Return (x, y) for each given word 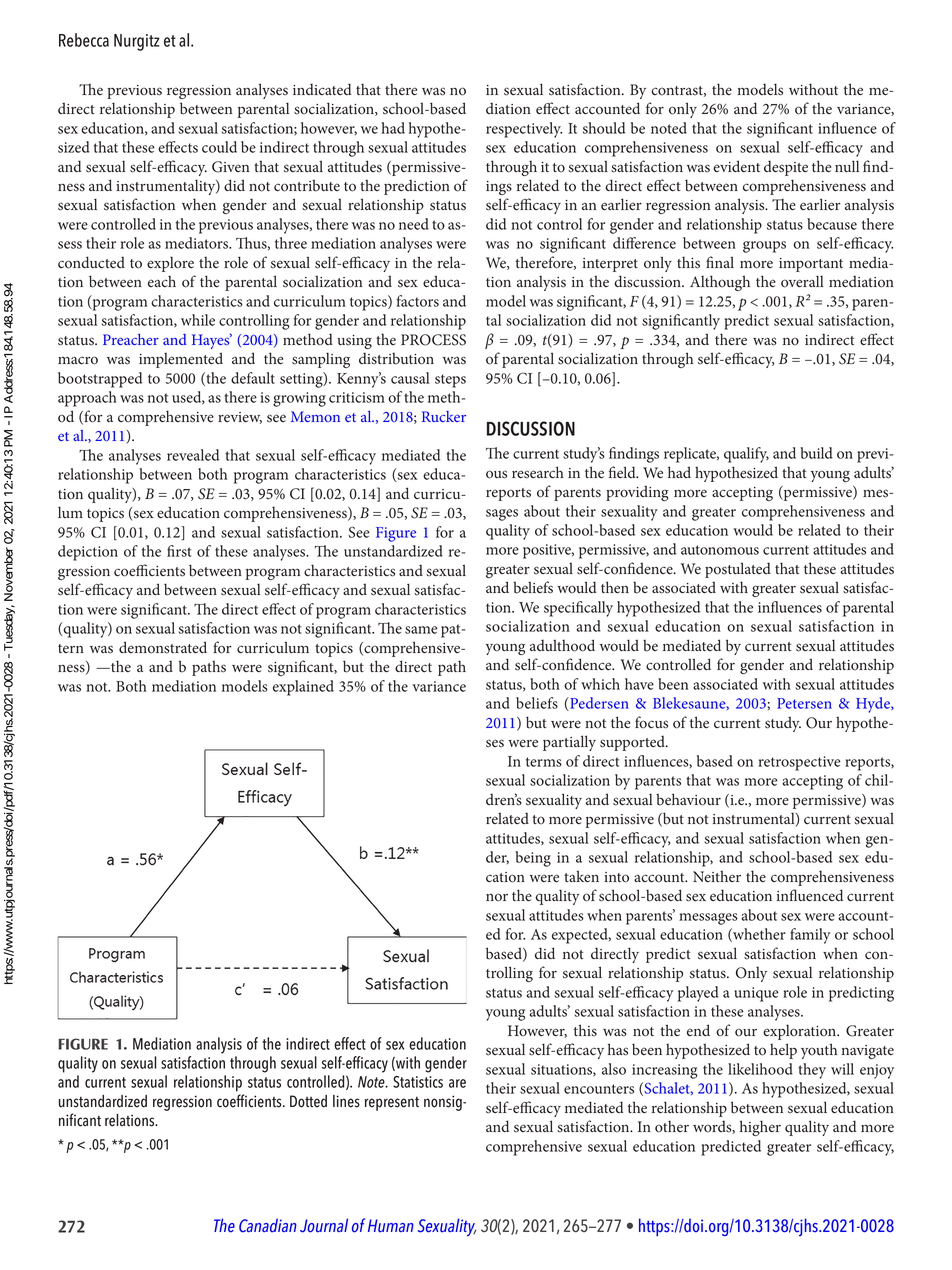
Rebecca (84, 40)
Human (391, 1226)
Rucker (444, 416)
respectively (524, 130)
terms (544, 762)
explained (303, 688)
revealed (193, 455)
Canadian (268, 1225)
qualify (746, 455)
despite (786, 168)
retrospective (799, 763)
